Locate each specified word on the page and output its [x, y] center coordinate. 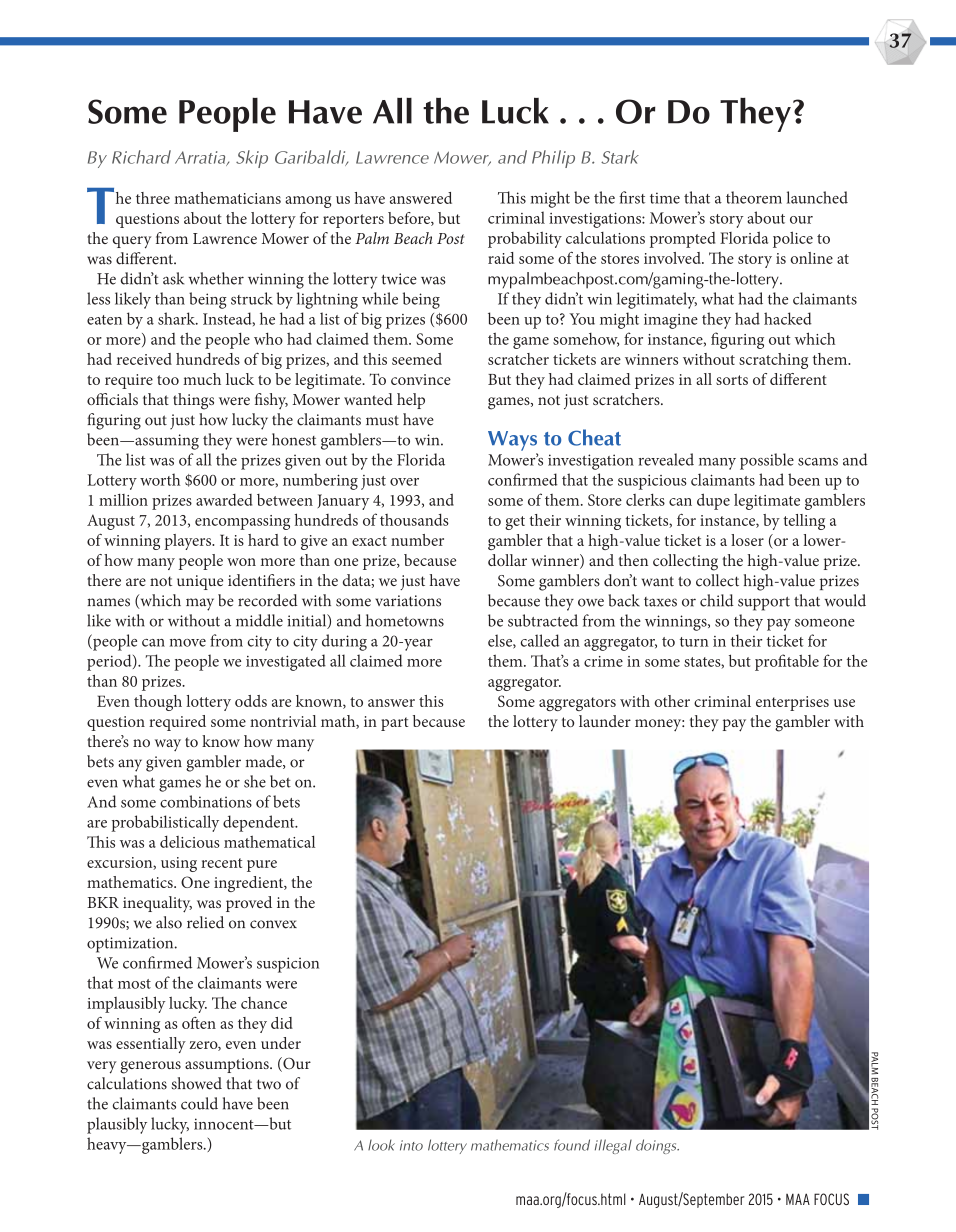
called [540, 640]
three [153, 198]
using [179, 864]
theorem [754, 197]
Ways [512, 441]
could [199, 1103]
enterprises [792, 703]
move [188, 643]
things [193, 401]
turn [694, 642]
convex [273, 924]
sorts [732, 380]
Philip [553, 159]
